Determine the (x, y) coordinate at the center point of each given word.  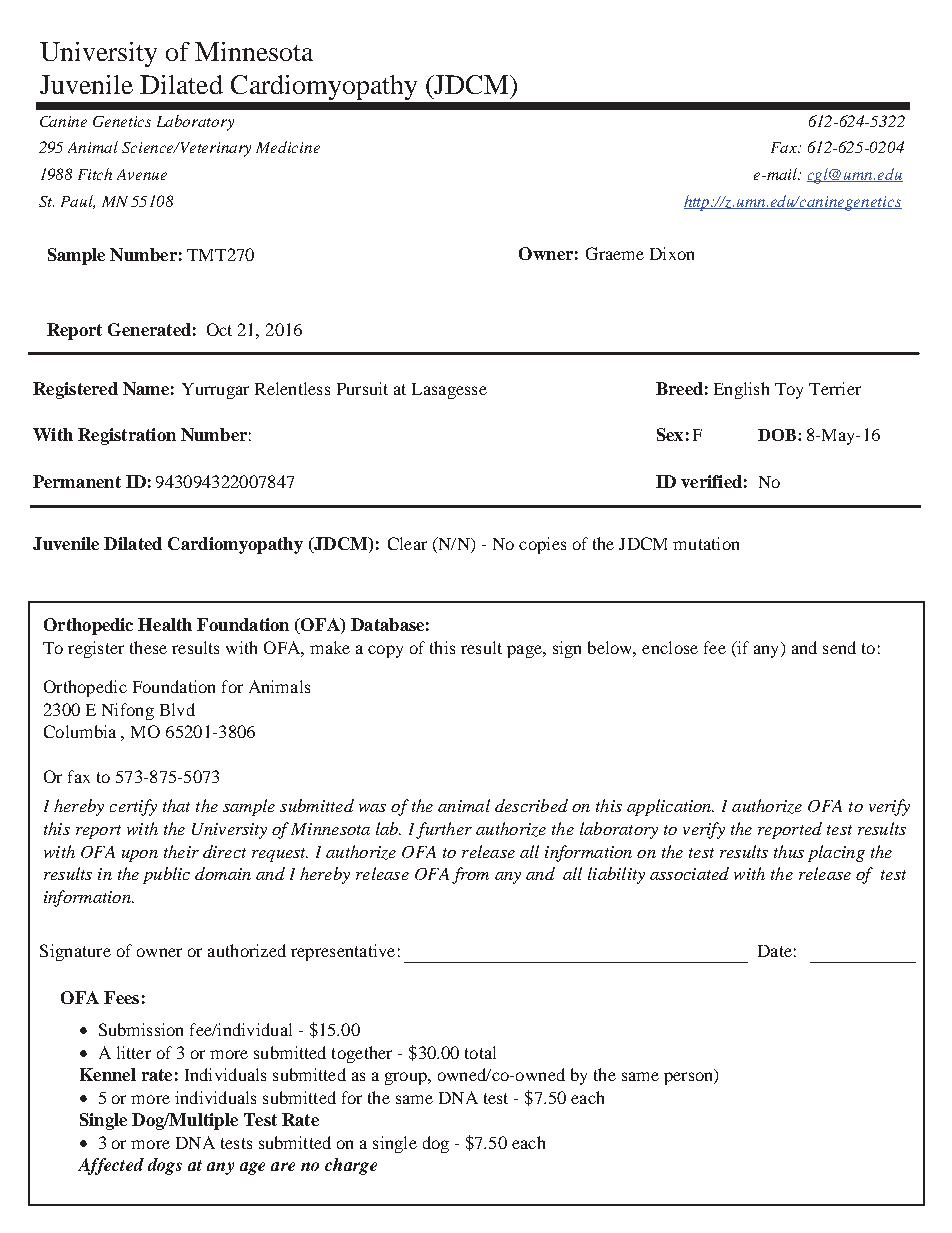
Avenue (142, 174)
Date (775, 951)
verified (711, 481)
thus (789, 851)
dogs (165, 1166)
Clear (407, 543)
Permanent (77, 481)
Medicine (288, 147)
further (444, 830)
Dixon (672, 253)
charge (351, 1166)
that (176, 805)
